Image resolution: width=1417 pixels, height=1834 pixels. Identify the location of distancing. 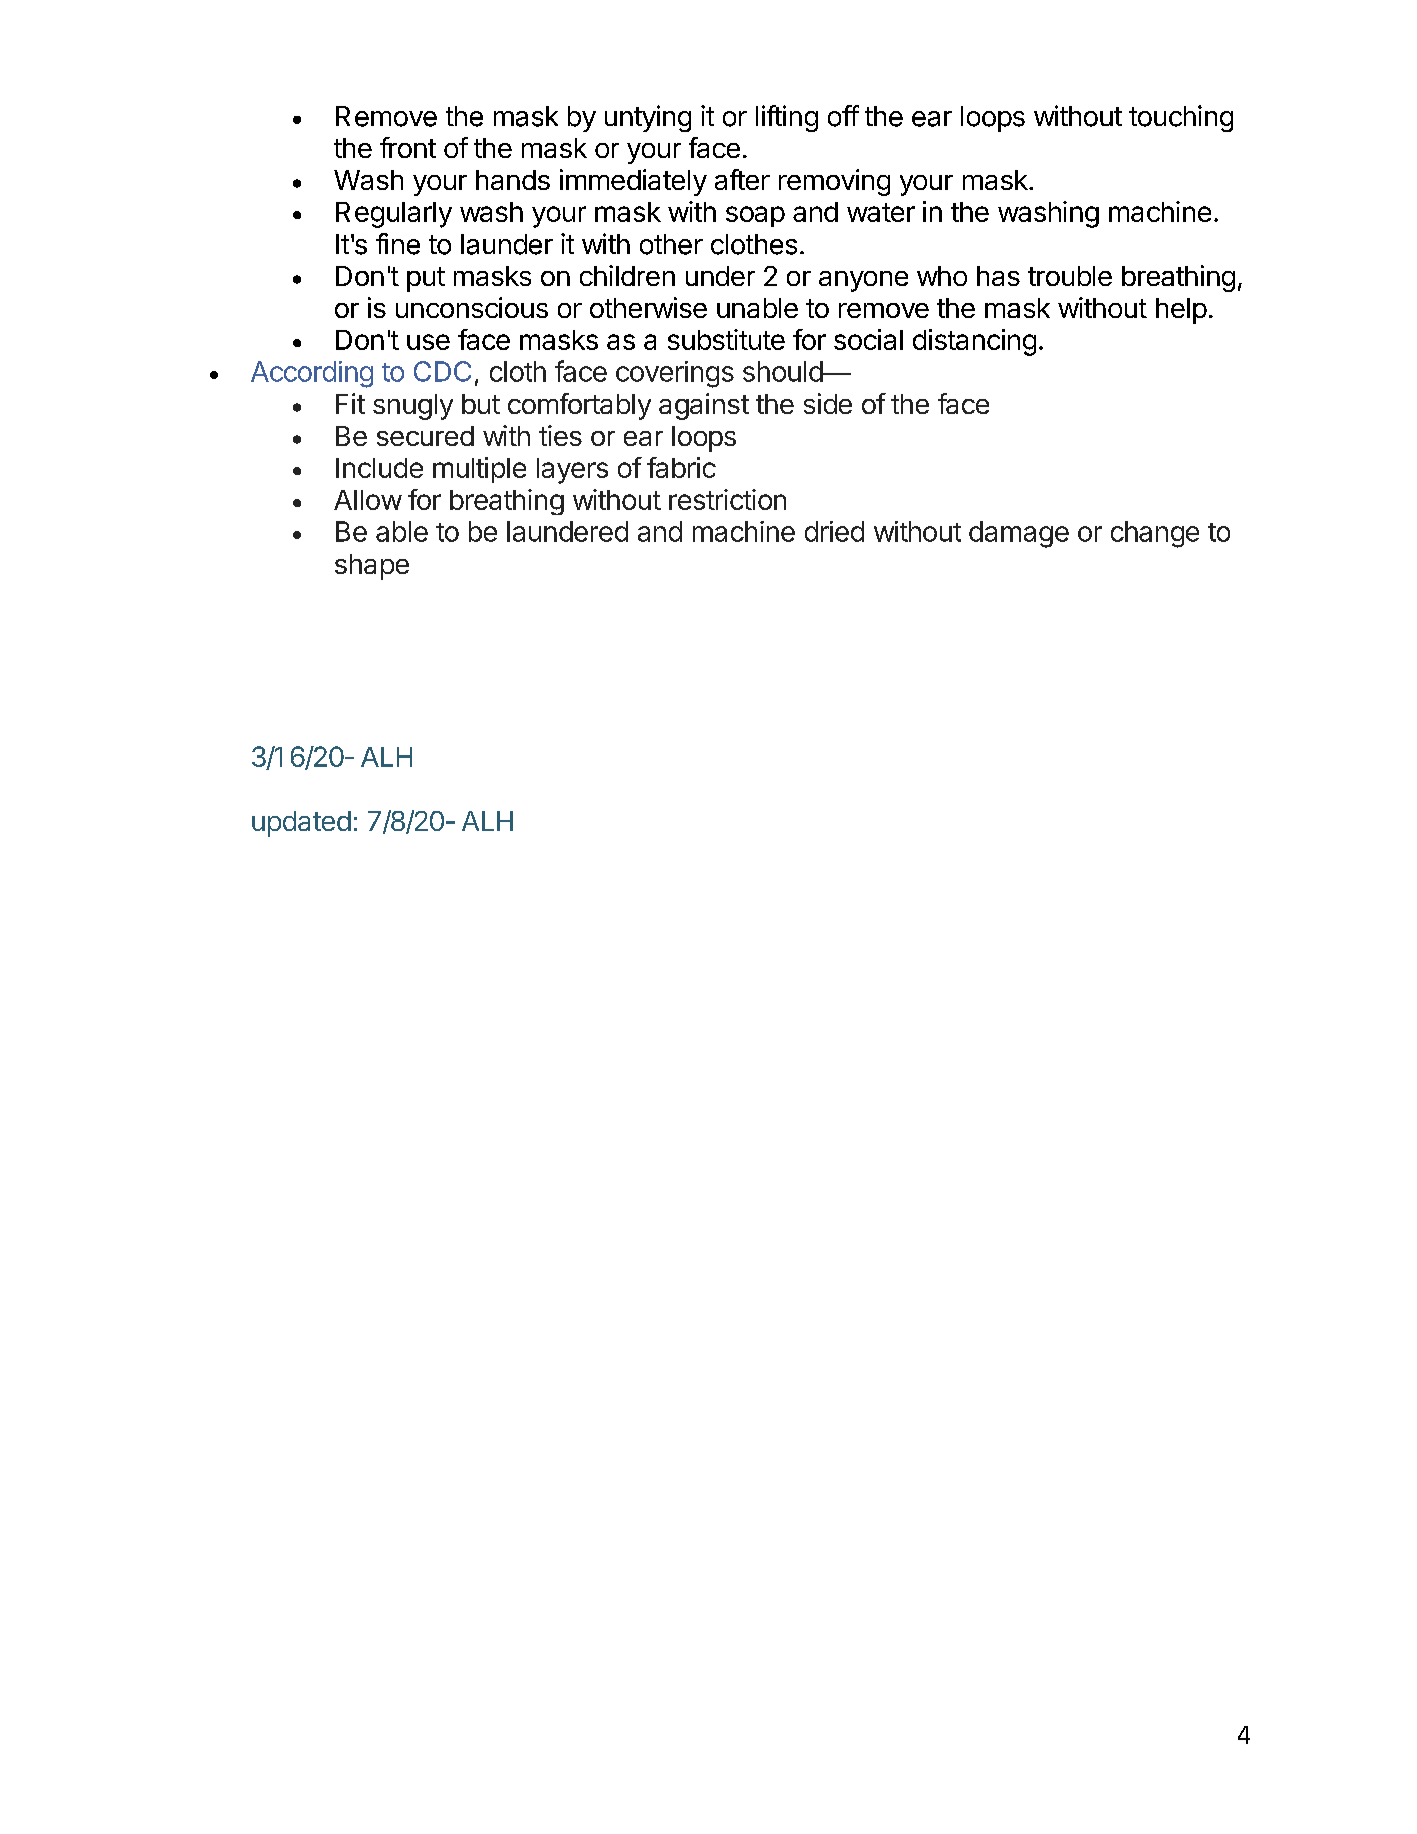
(974, 342).
